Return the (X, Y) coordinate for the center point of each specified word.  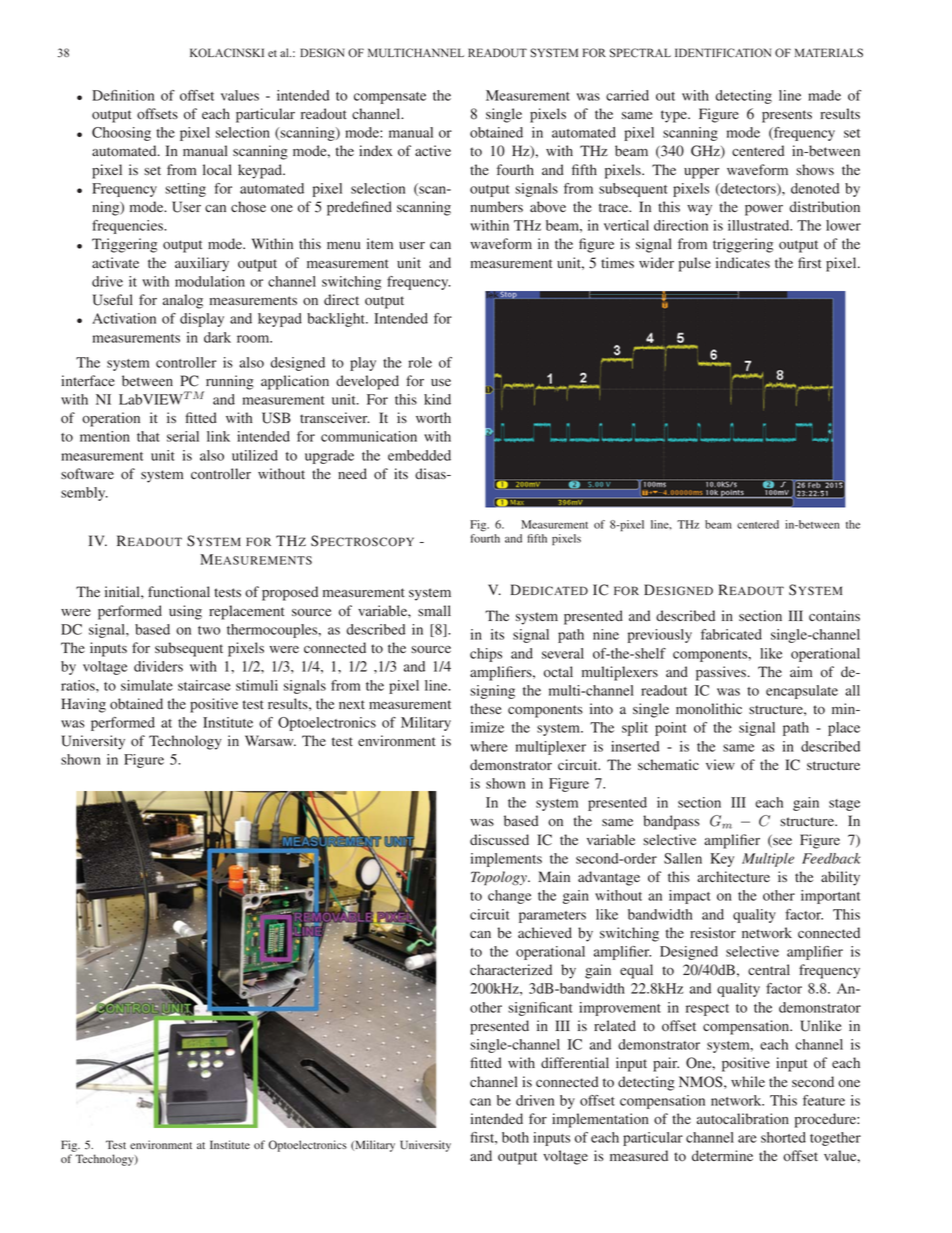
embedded (419, 455)
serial (183, 436)
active (433, 150)
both (515, 1137)
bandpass (671, 822)
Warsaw (270, 740)
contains (834, 616)
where (489, 746)
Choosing (121, 134)
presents (787, 116)
